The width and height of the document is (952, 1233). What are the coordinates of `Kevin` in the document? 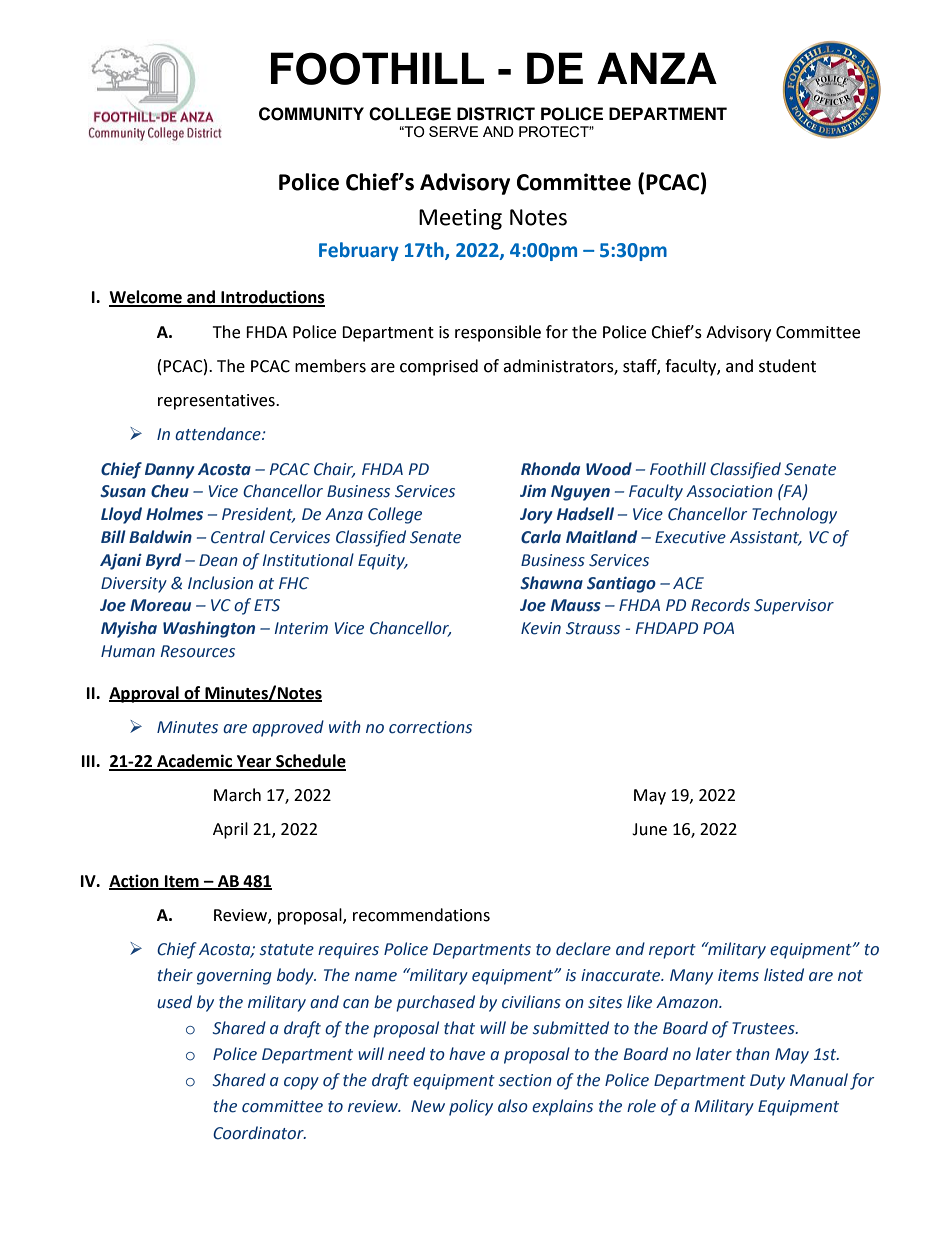 It's located at (541, 628).
